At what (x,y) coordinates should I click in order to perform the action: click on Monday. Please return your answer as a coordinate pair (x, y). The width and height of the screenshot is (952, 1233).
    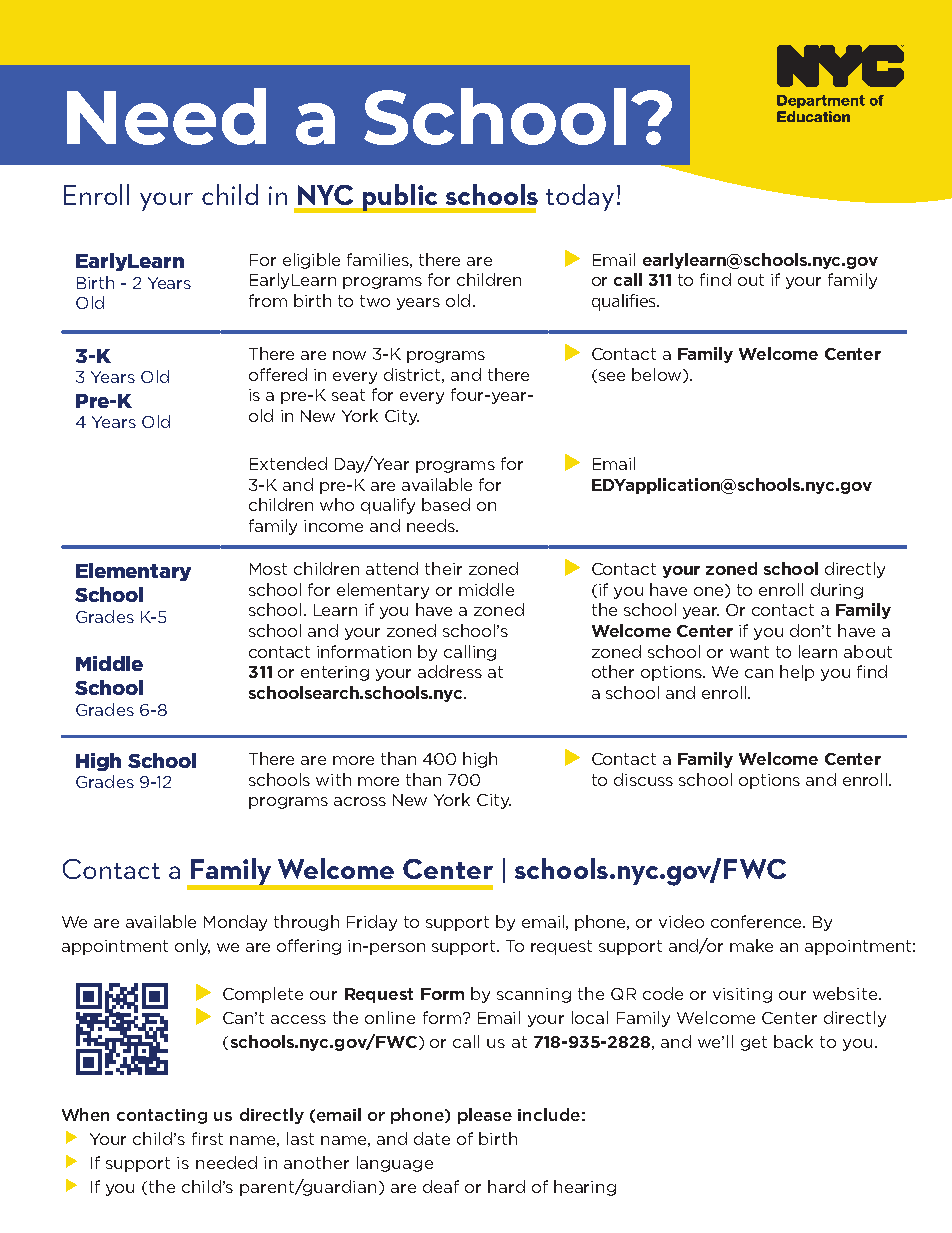
    Looking at the image, I should click on (235, 923).
